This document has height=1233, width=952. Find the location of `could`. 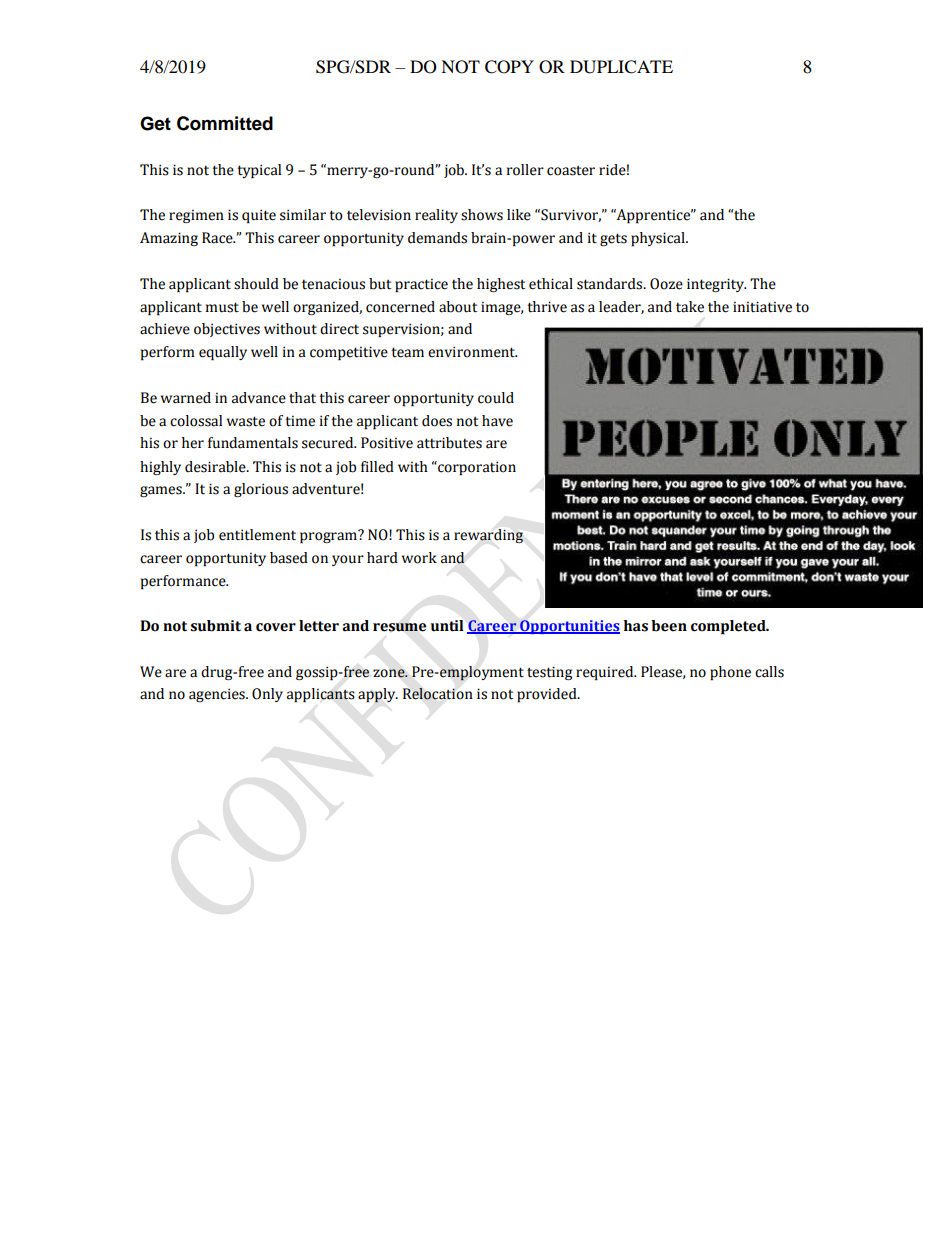

could is located at coordinates (496, 398).
